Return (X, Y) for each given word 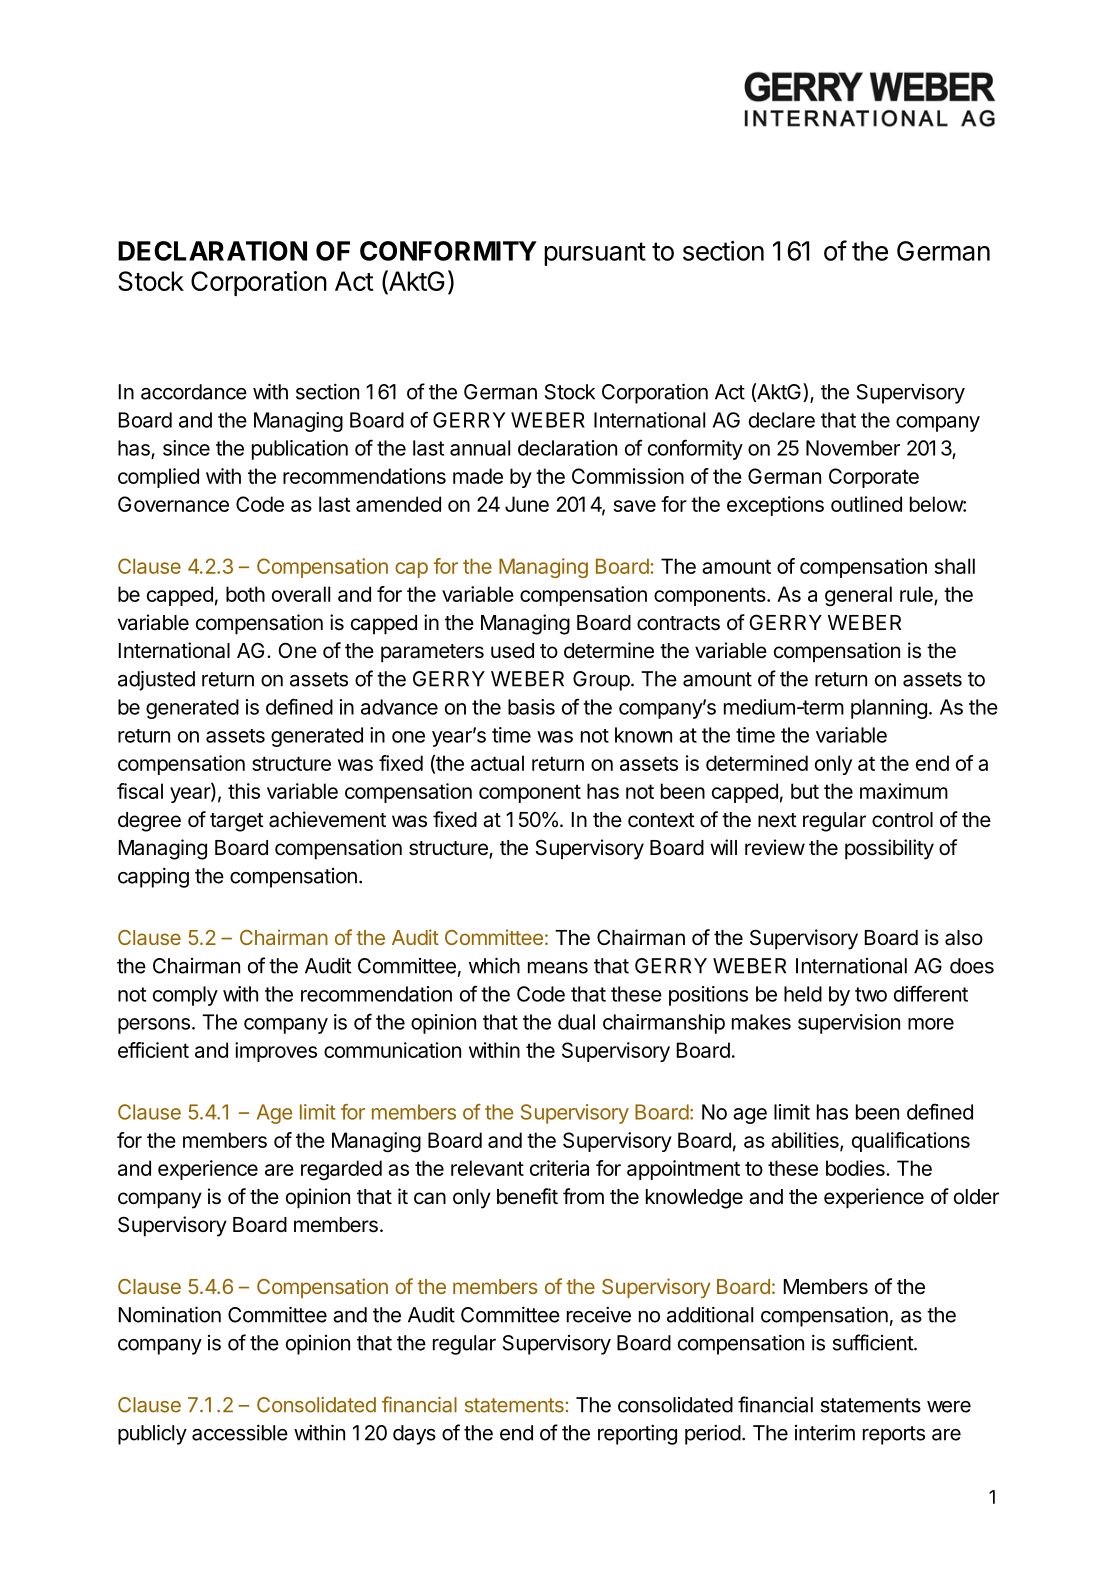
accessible (240, 1433)
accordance (194, 392)
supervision (849, 1024)
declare (782, 420)
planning (889, 709)
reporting (637, 1435)
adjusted (156, 680)
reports (894, 1435)
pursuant (595, 254)
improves (276, 1052)
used (512, 651)
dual (576, 1022)
